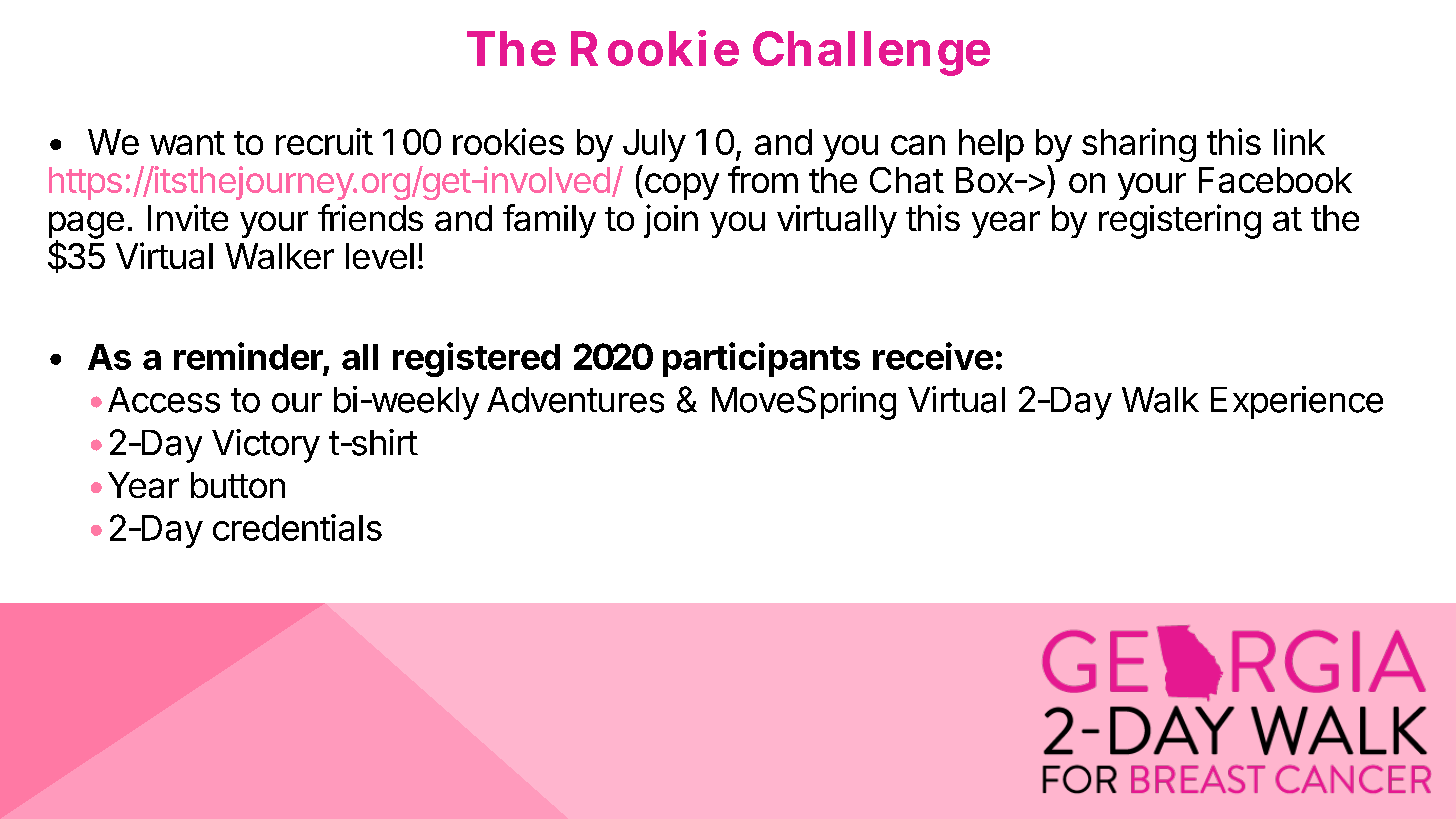 The image size is (1456, 819). I want to click on Adventures, so click(575, 400).
